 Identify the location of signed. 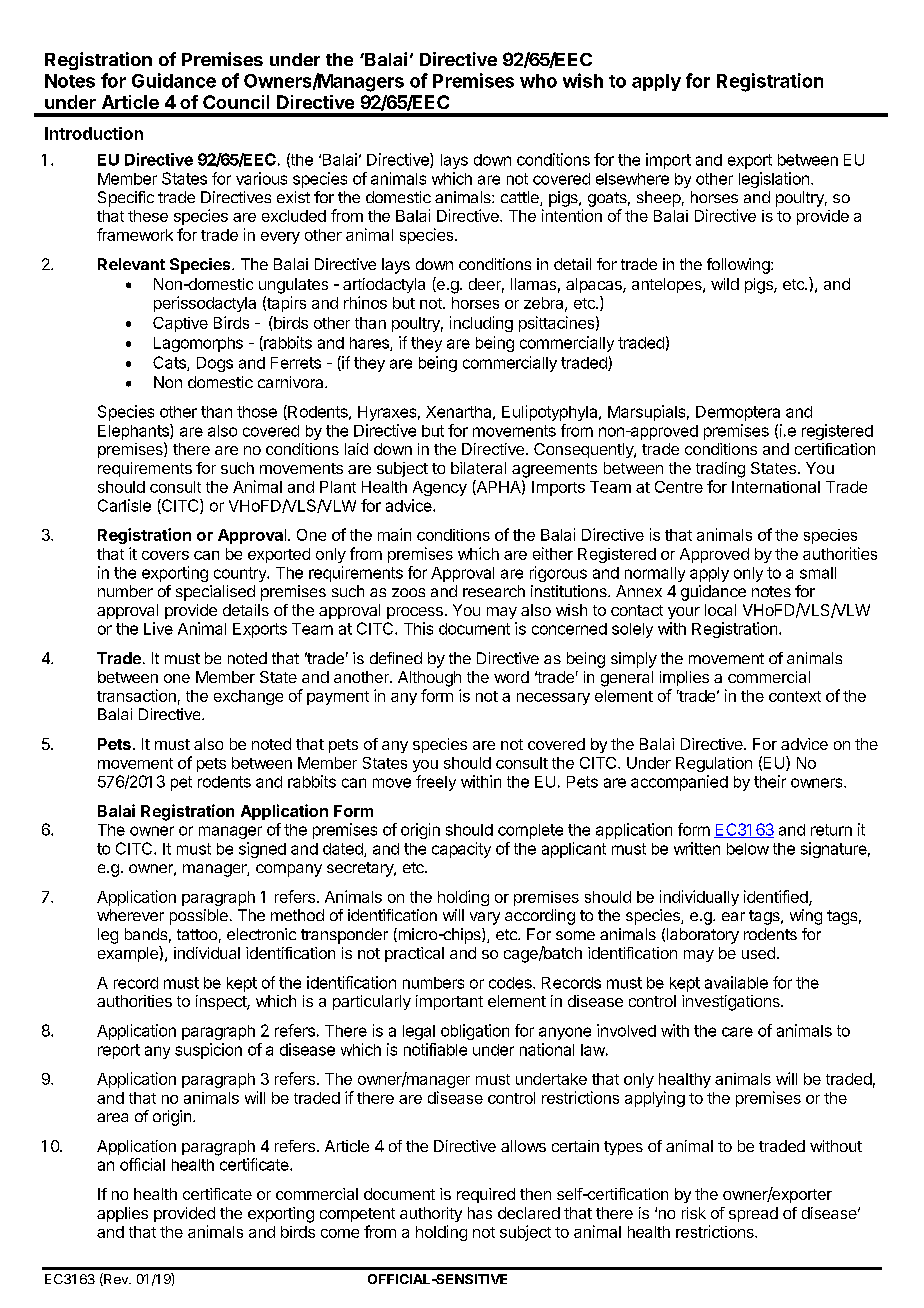
(262, 850).
